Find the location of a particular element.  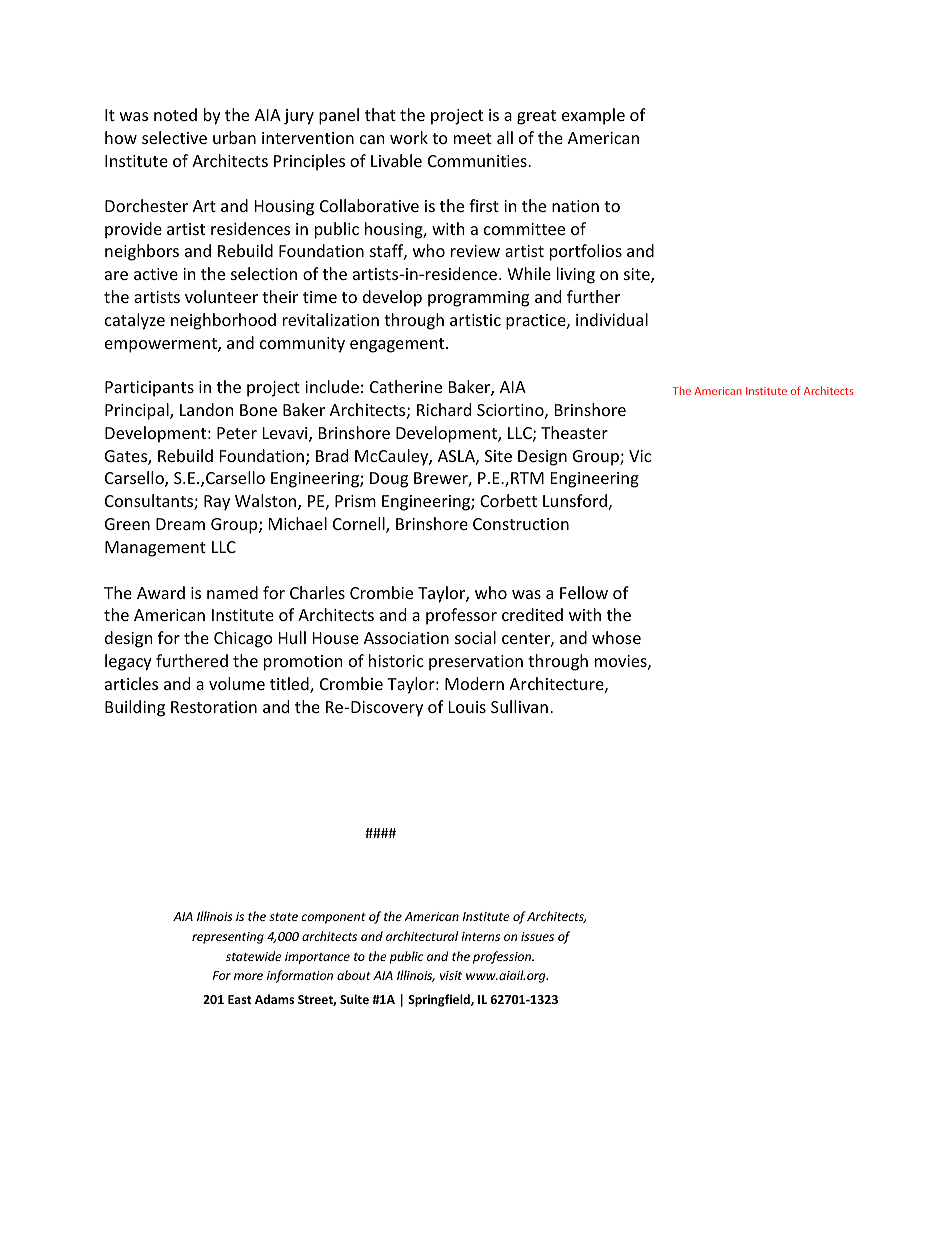

representing is located at coordinates (228, 938).
